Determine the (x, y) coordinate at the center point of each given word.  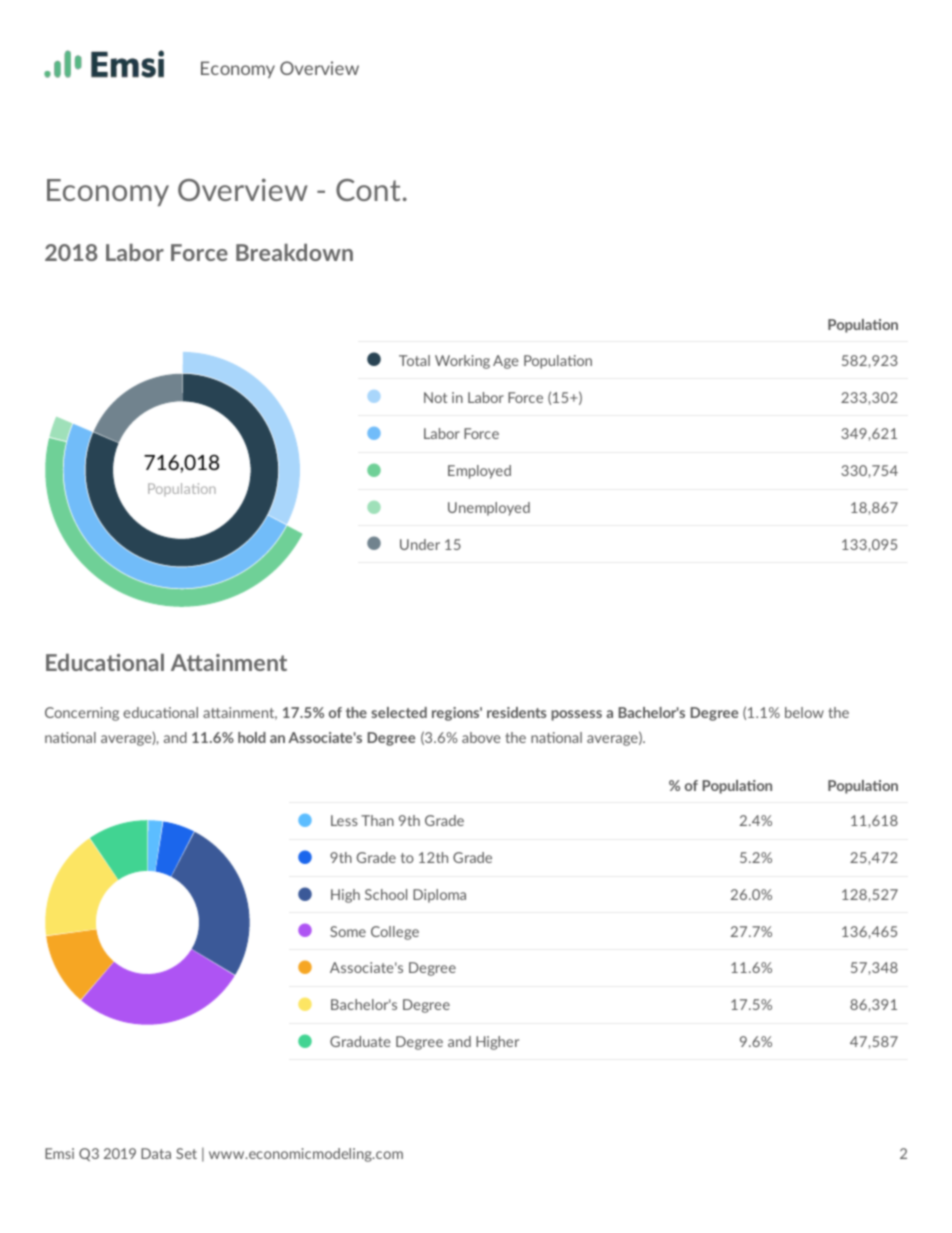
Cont (368, 190)
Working (462, 362)
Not (435, 397)
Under (420, 544)
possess (576, 715)
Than (377, 820)
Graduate (360, 1041)
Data (156, 1153)
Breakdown (294, 252)
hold (252, 737)
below (804, 712)
